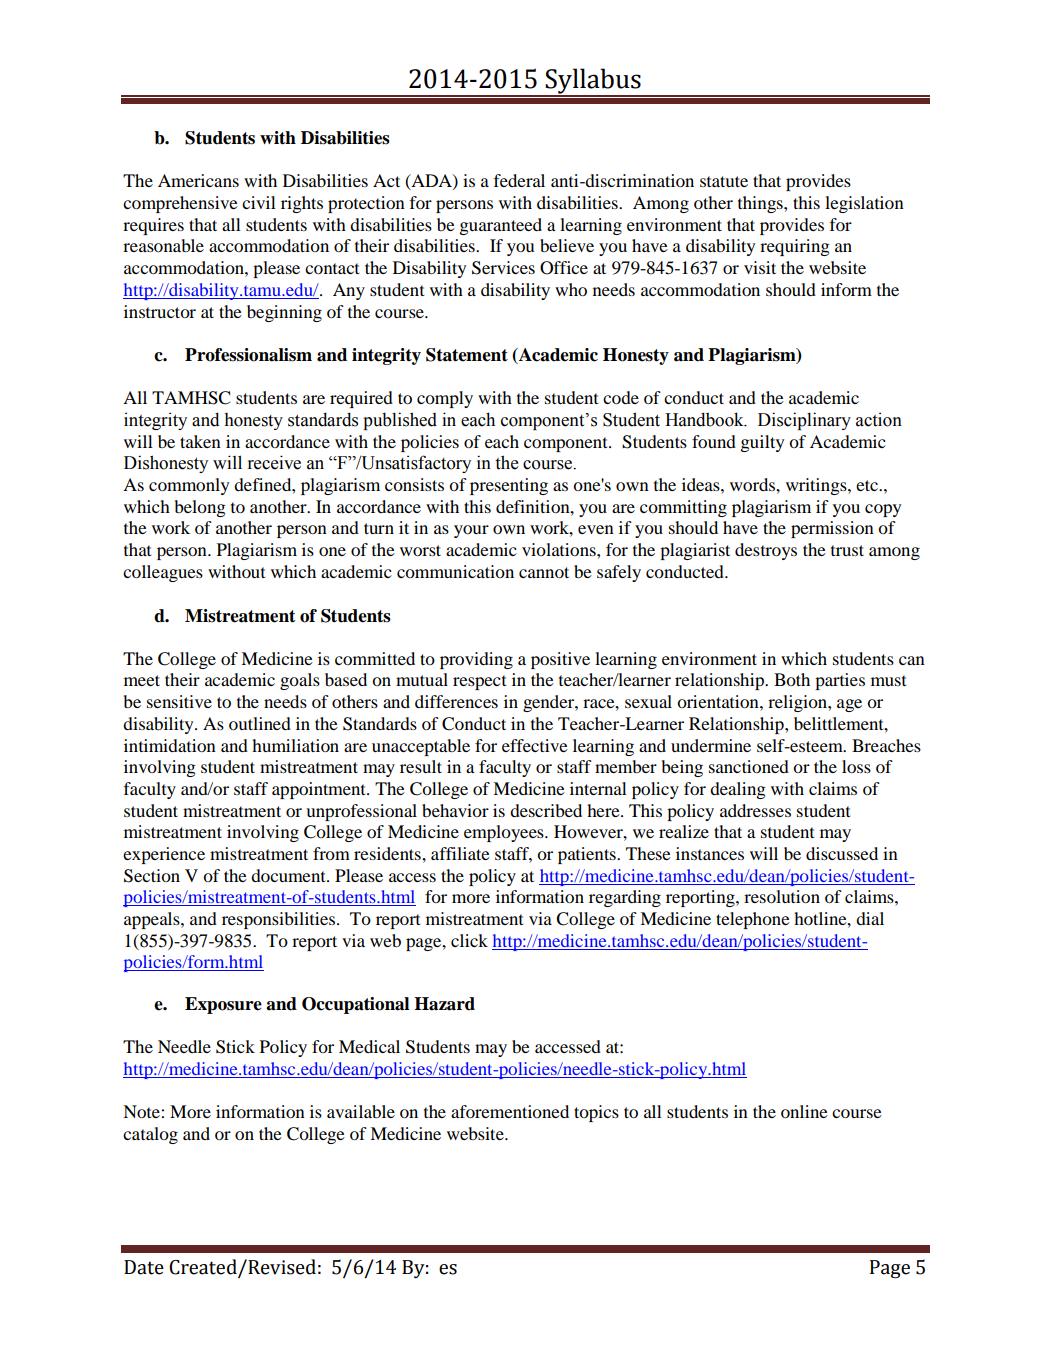  What do you see at coordinates (804, 421) in the document?
I see `Disciplinary` at bounding box center [804, 421].
